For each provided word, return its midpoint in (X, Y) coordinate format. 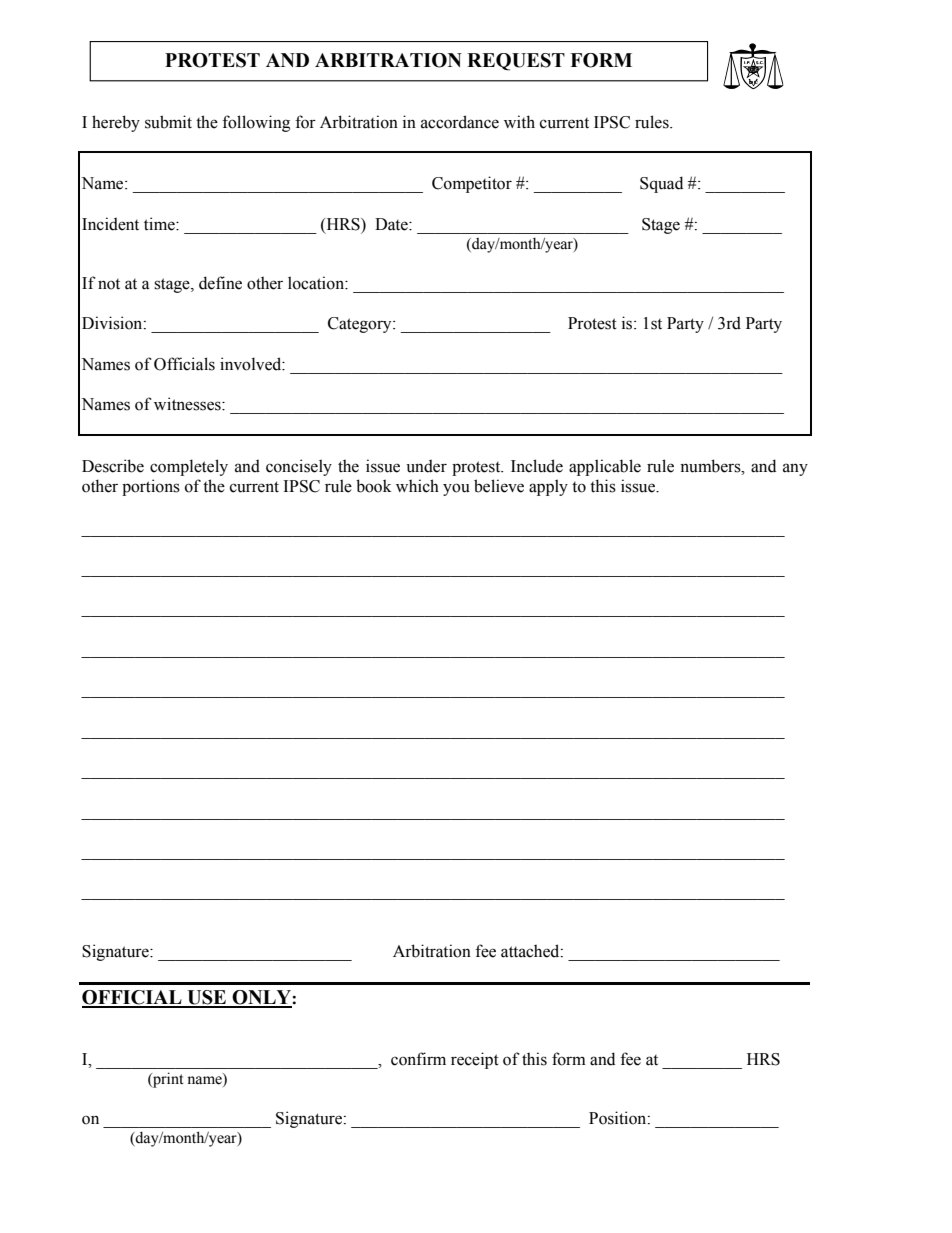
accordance (460, 122)
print (167, 1080)
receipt (475, 1060)
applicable (605, 467)
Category (361, 325)
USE (207, 998)
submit (168, 122)
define (220, 283)
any (795, 469)
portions (151, 487)
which (417, 486)
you (456, 489)
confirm (418, 1059)
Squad (661, 184)
